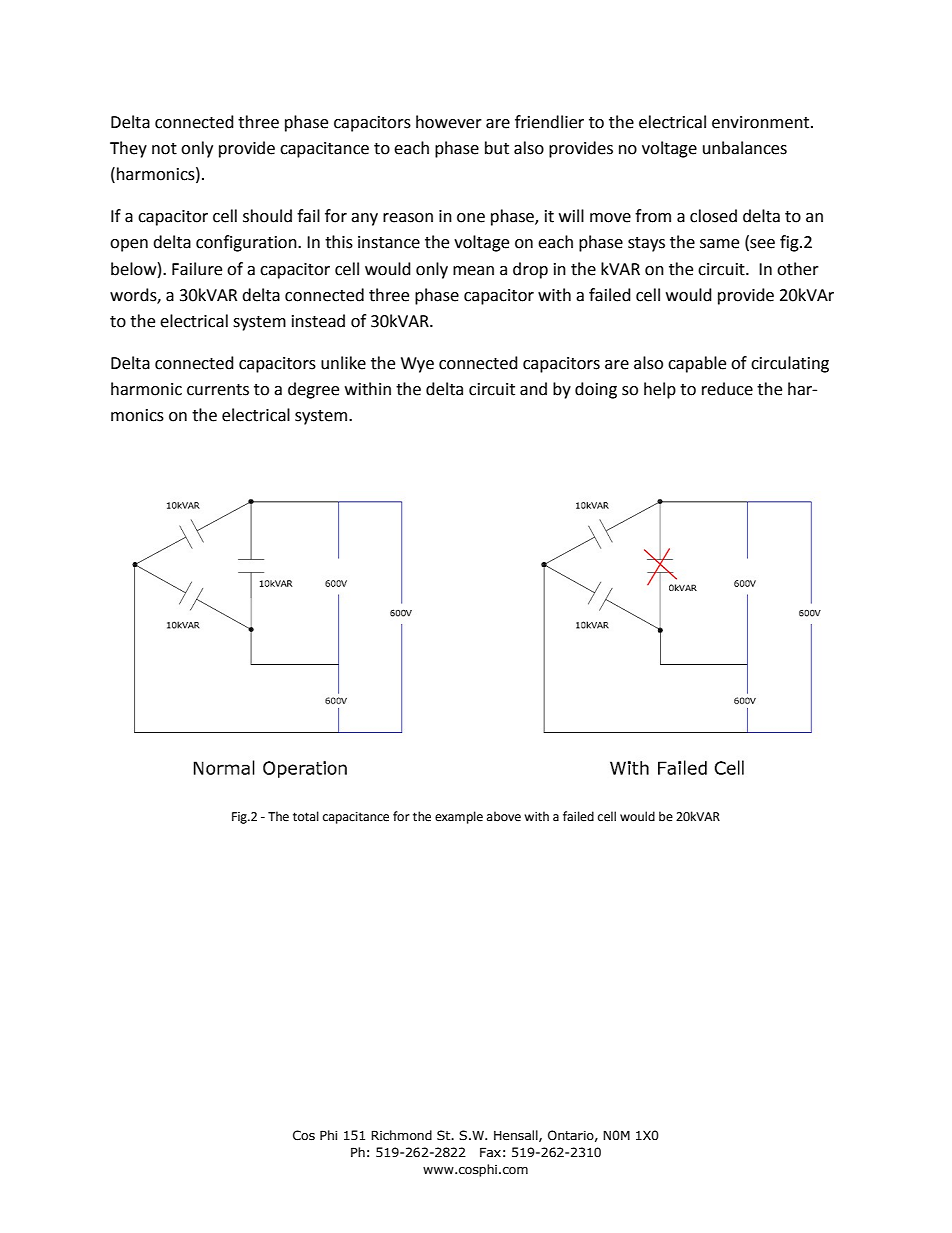  What do you see at coordinates (459, 817) in the screenshot?
I see `example` at bounding box center [459, 817].
